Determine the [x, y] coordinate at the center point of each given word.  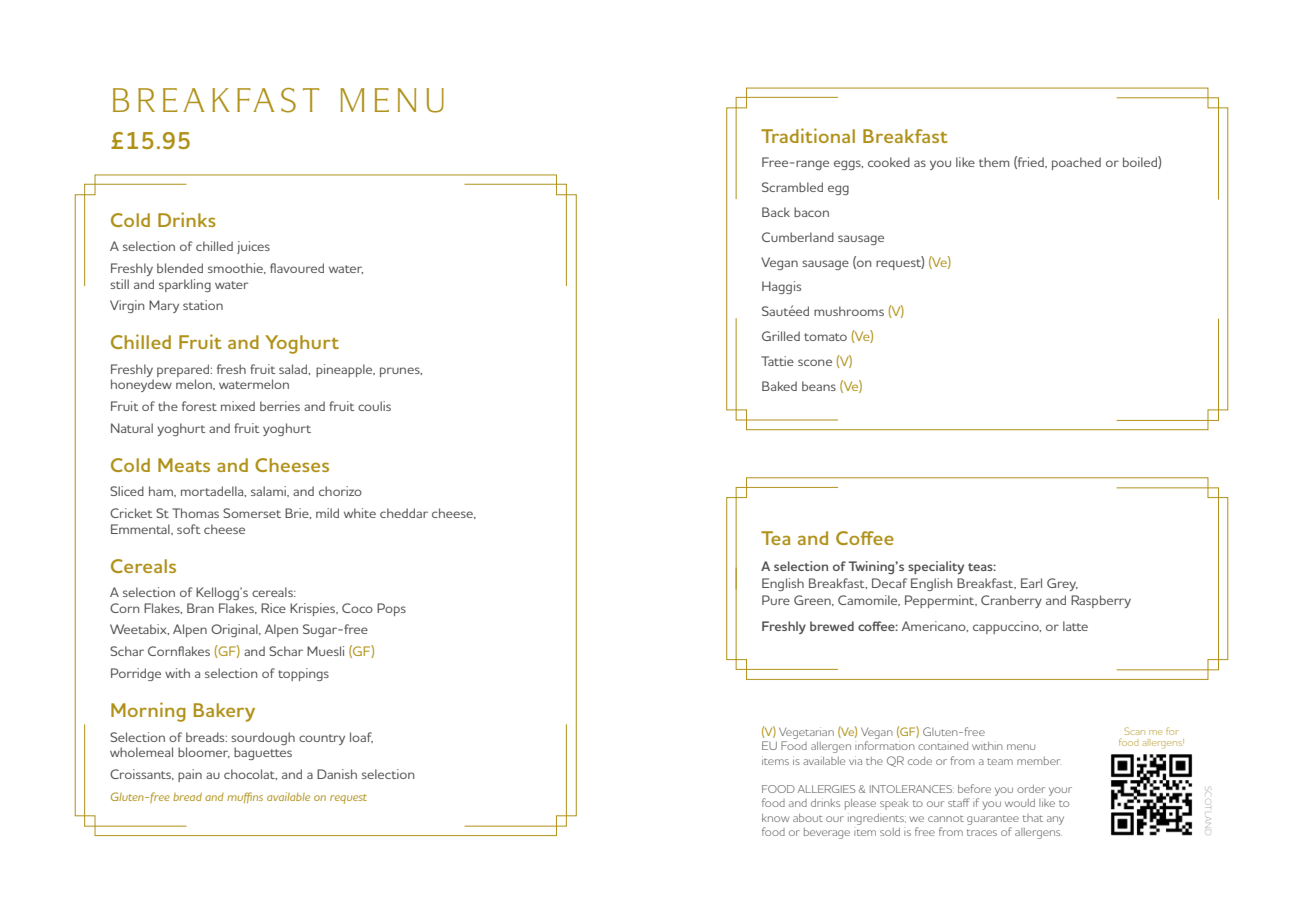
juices [253, 247]
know [775, 818]
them [994, 162]
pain [190, 775]
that [1033, 818]
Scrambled [792, 187]
